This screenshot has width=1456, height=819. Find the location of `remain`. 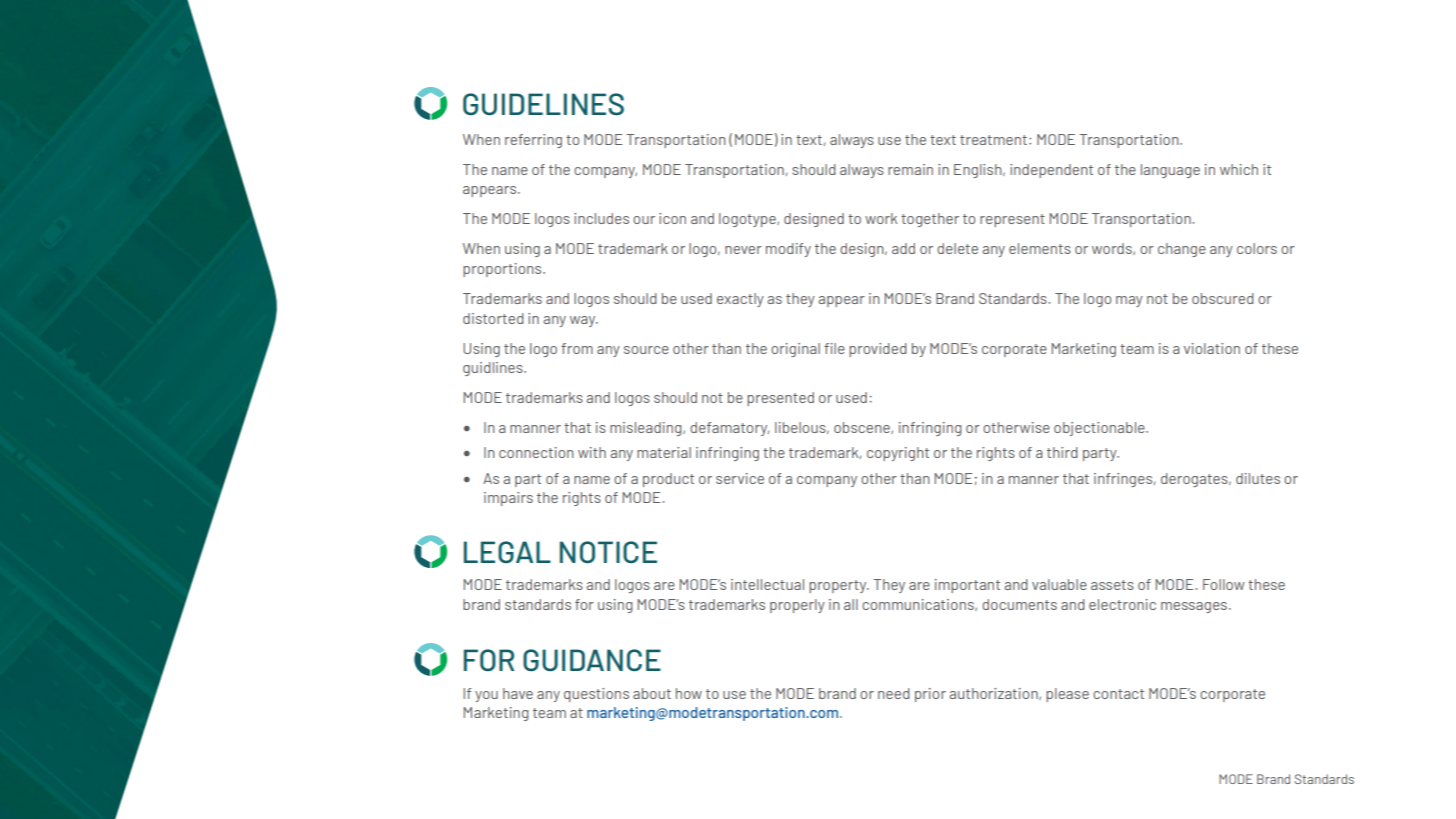

remain is located at coordinates (910, 169).
